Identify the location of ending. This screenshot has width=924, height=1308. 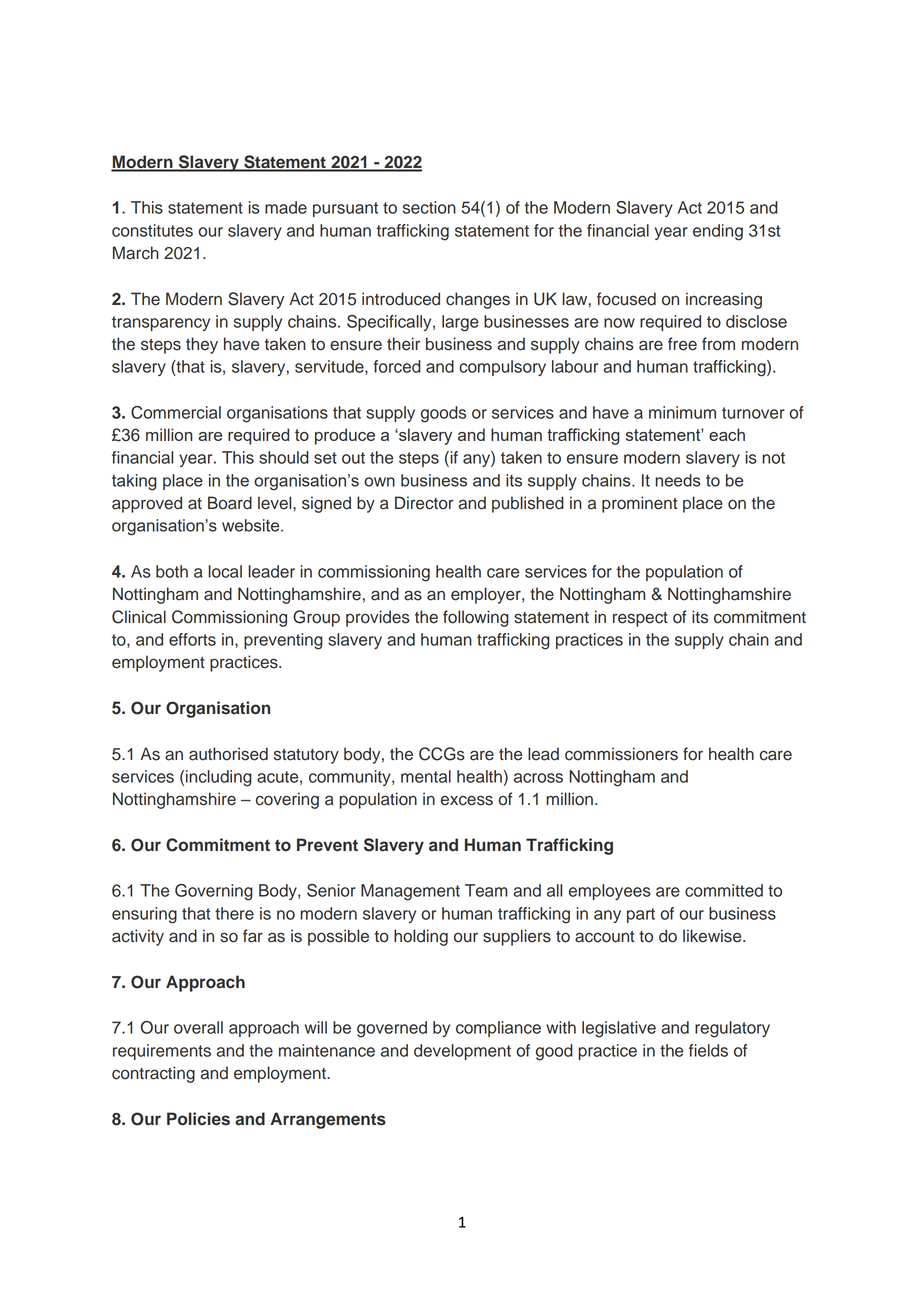
(718, 232).
